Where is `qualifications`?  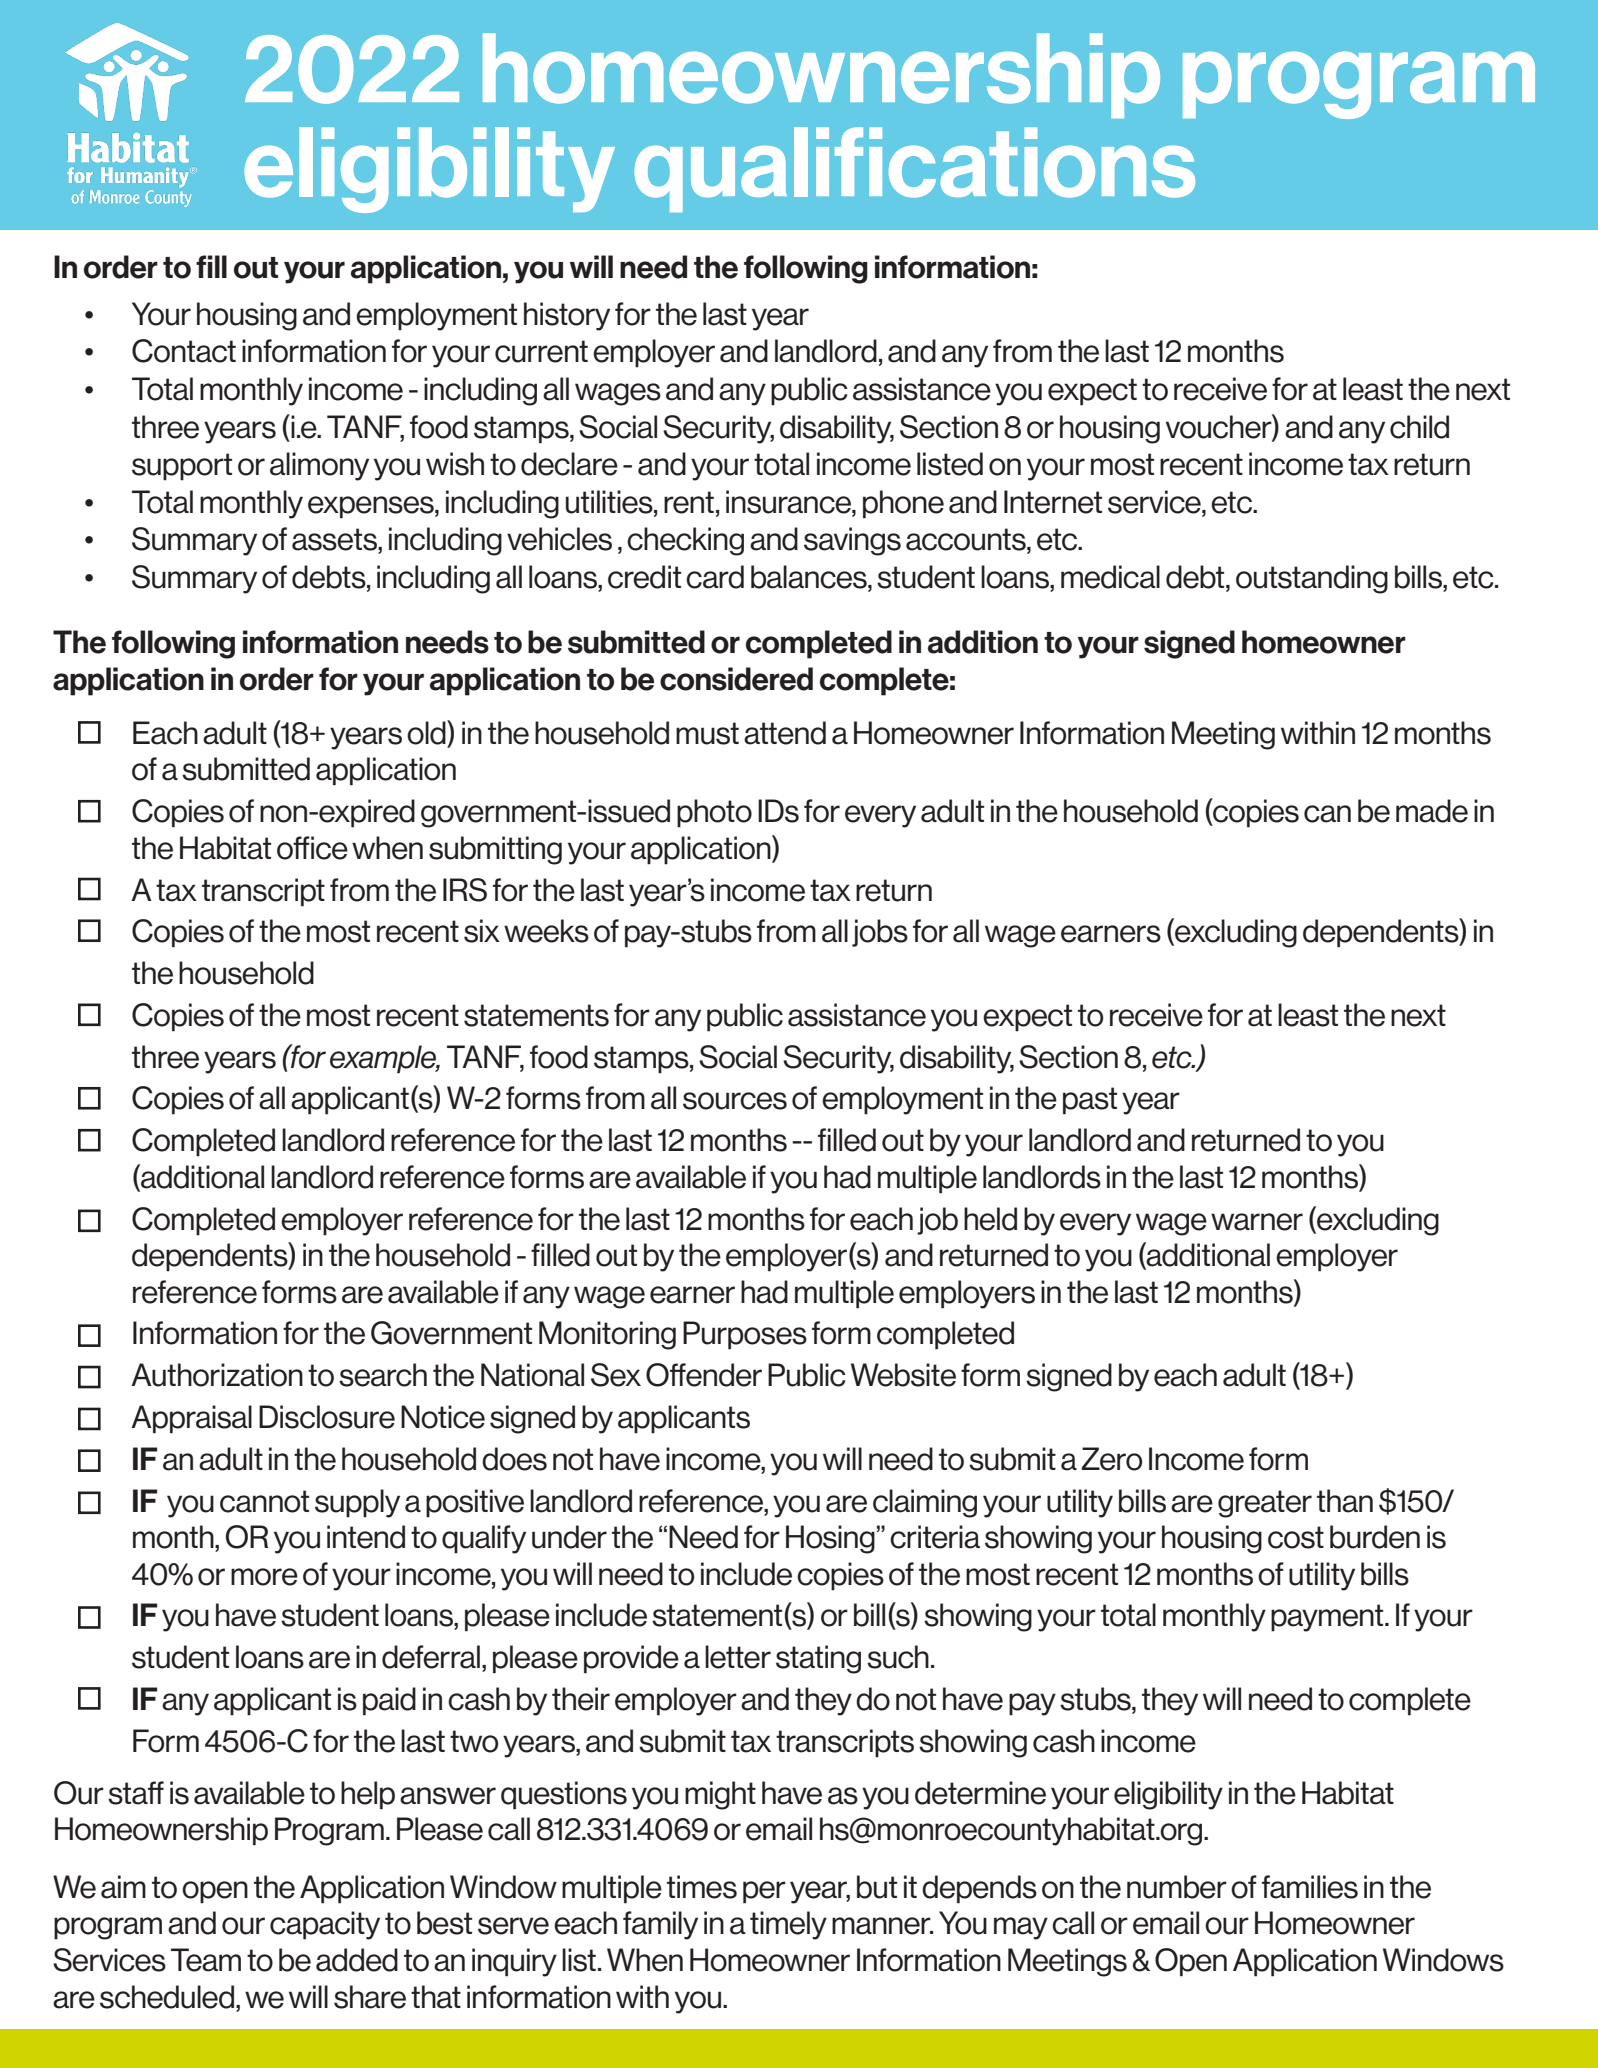 qualifications is located at coordinates (915, 169).
